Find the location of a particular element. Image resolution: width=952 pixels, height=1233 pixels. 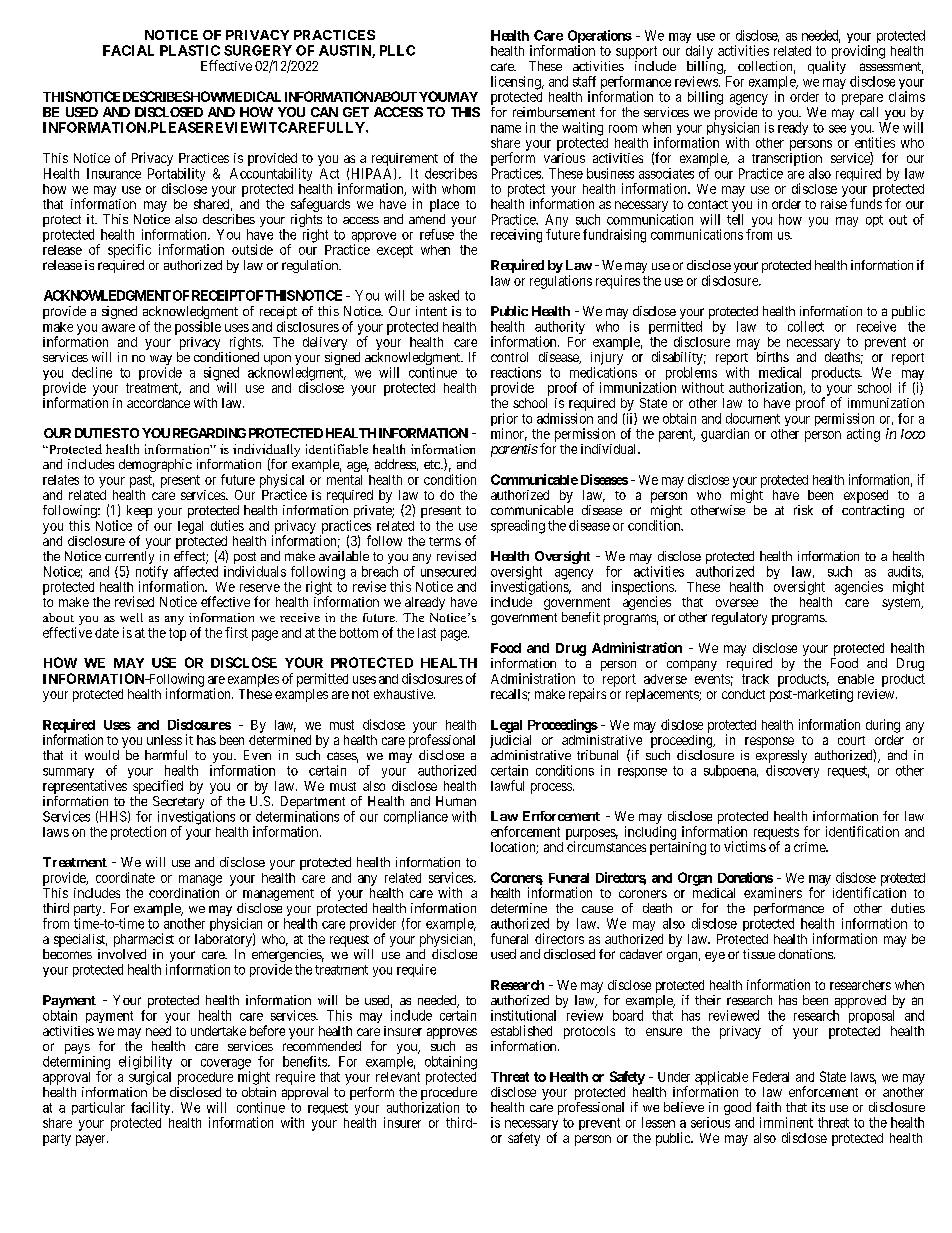

control is located at coordinates (509, 357).
